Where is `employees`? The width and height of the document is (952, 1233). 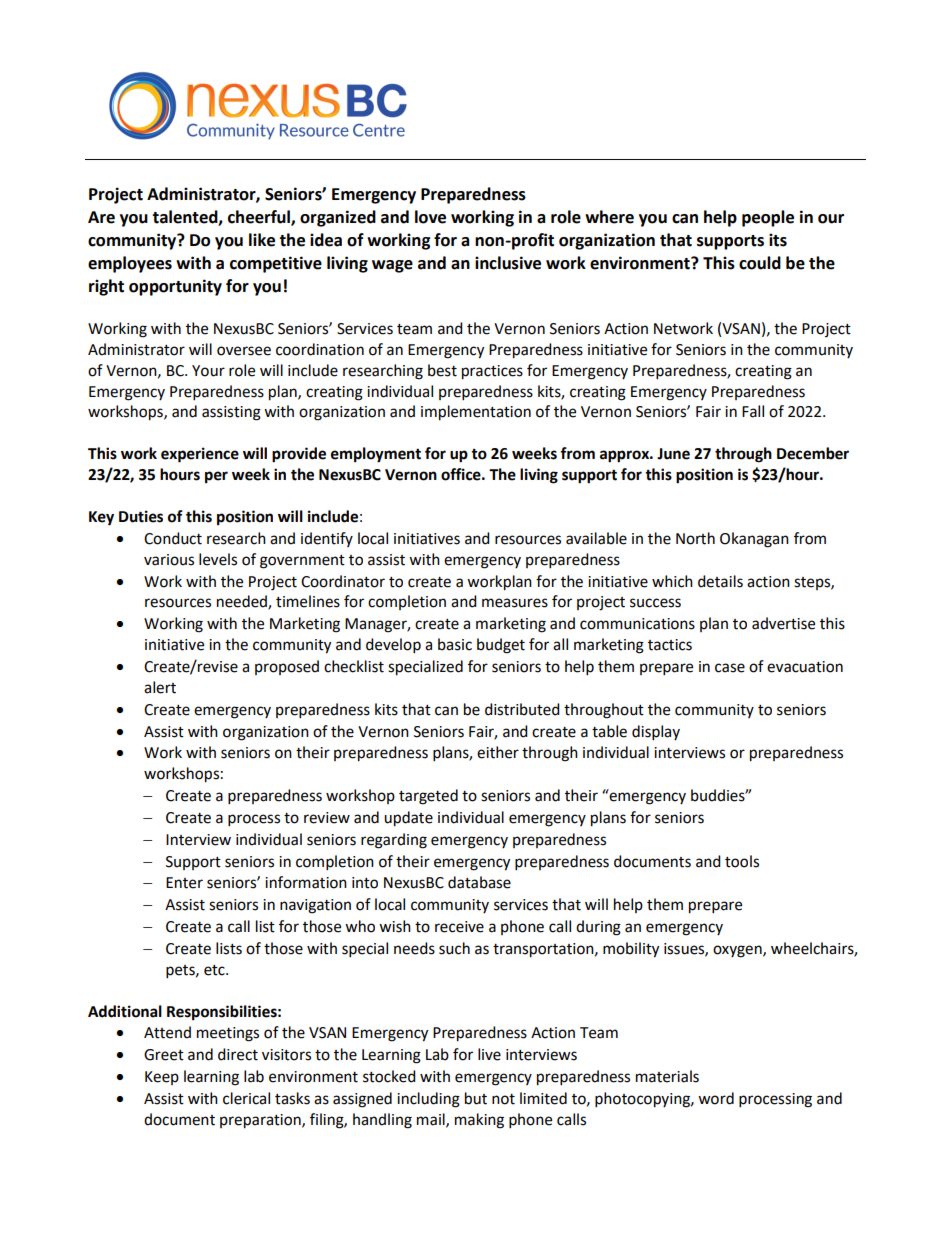 employees is located at coordinates (130, 264).
